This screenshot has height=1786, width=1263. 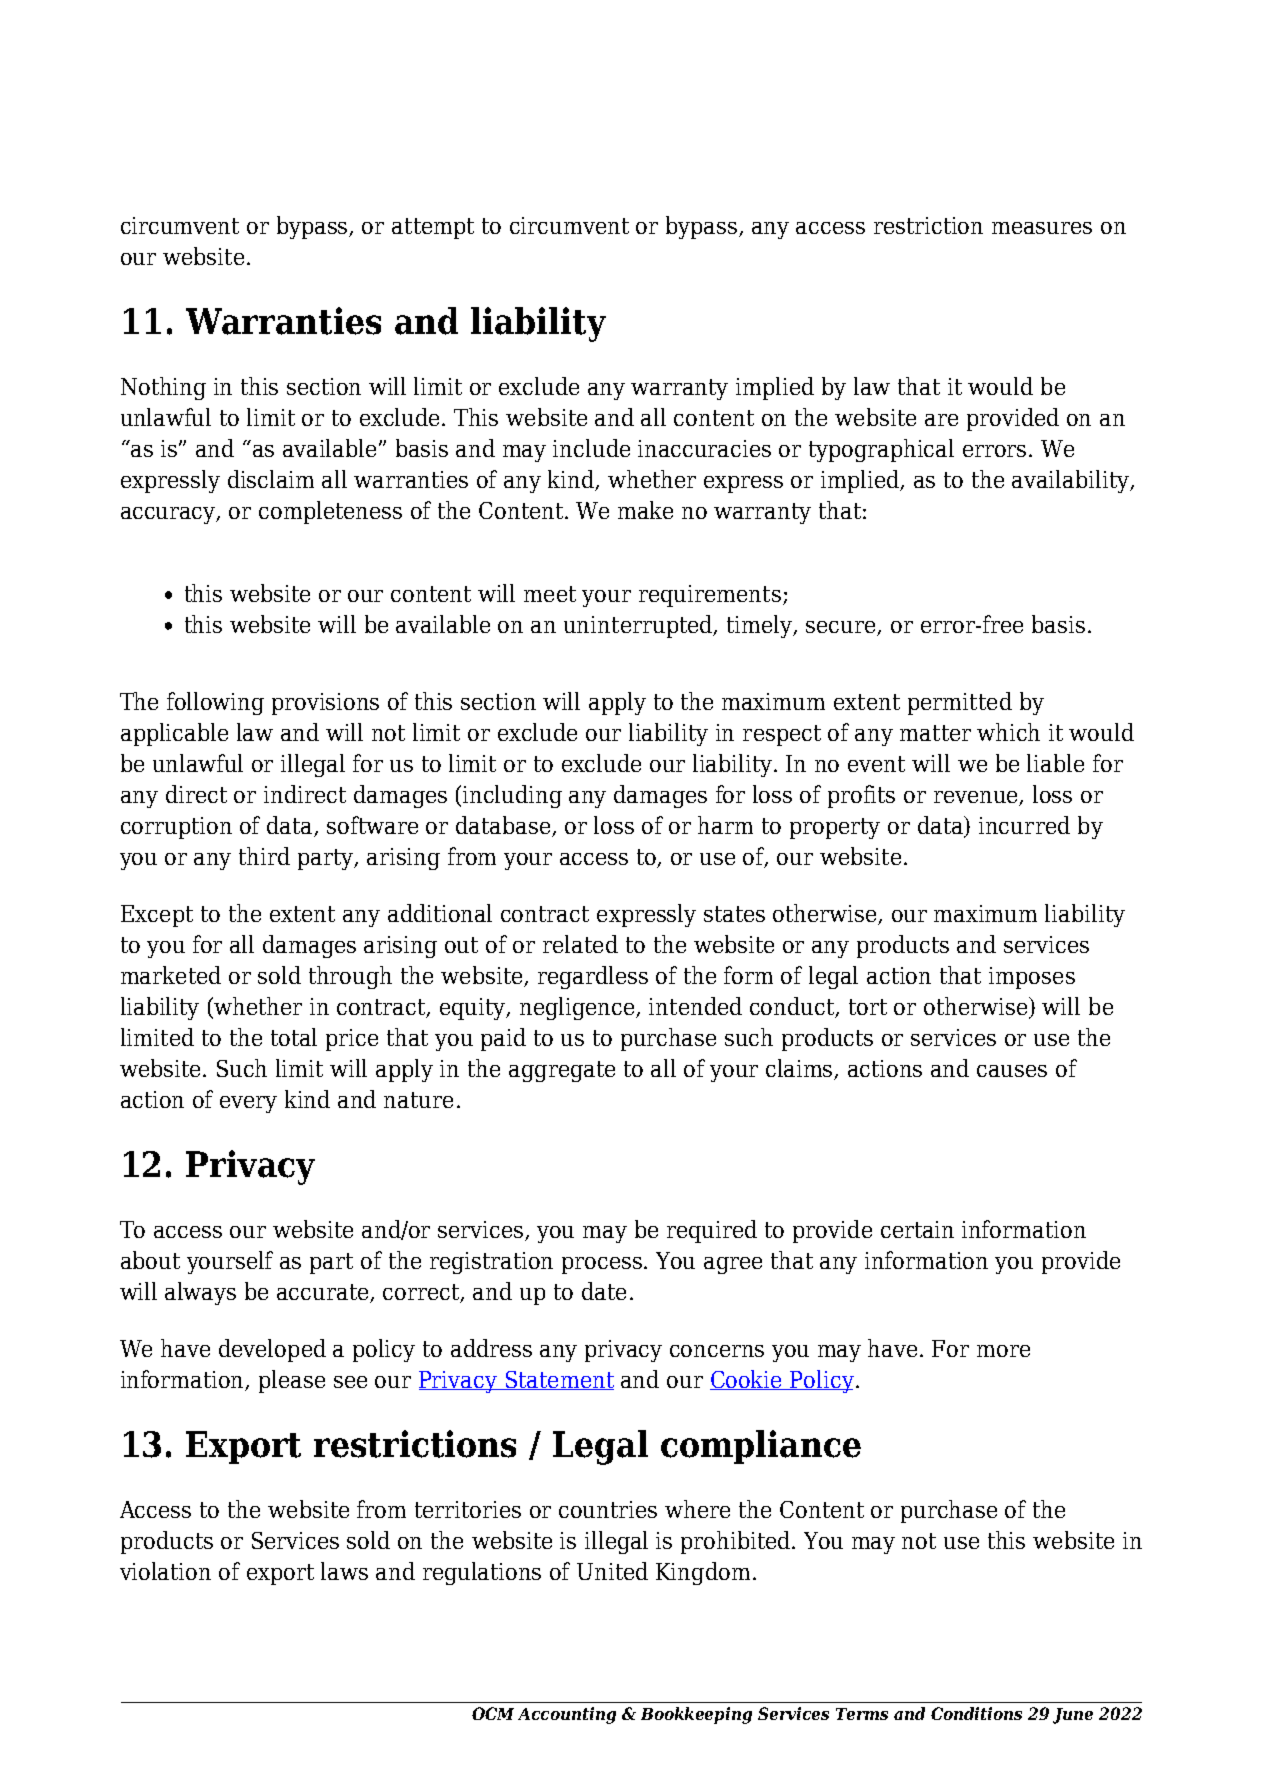 What do you see at coordinates (272, 1350) in the screenshot?
I see `developed` at bounding box center [272, 1350].
